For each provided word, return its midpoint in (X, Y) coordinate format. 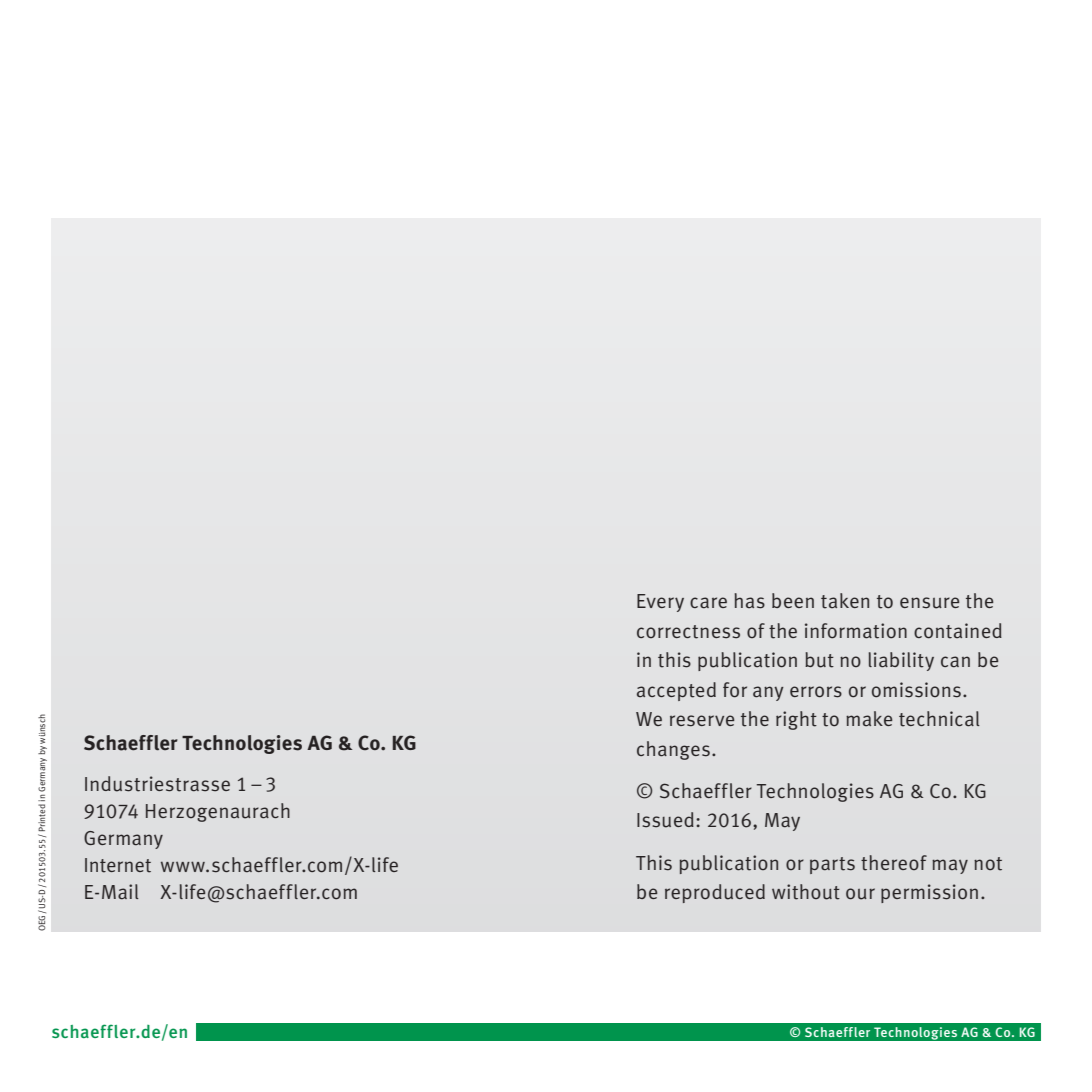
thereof (894, 863)
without (806, 892)
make (869, 718)
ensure (930, 603)
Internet (118, 865)
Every (660, 603)
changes (673, 750)
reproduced (715, 893)
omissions (916, 690)
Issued (665, 820)
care (708, 603)
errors (816, 692)
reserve (702, 721)
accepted (676, 691)
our (860, 894)
